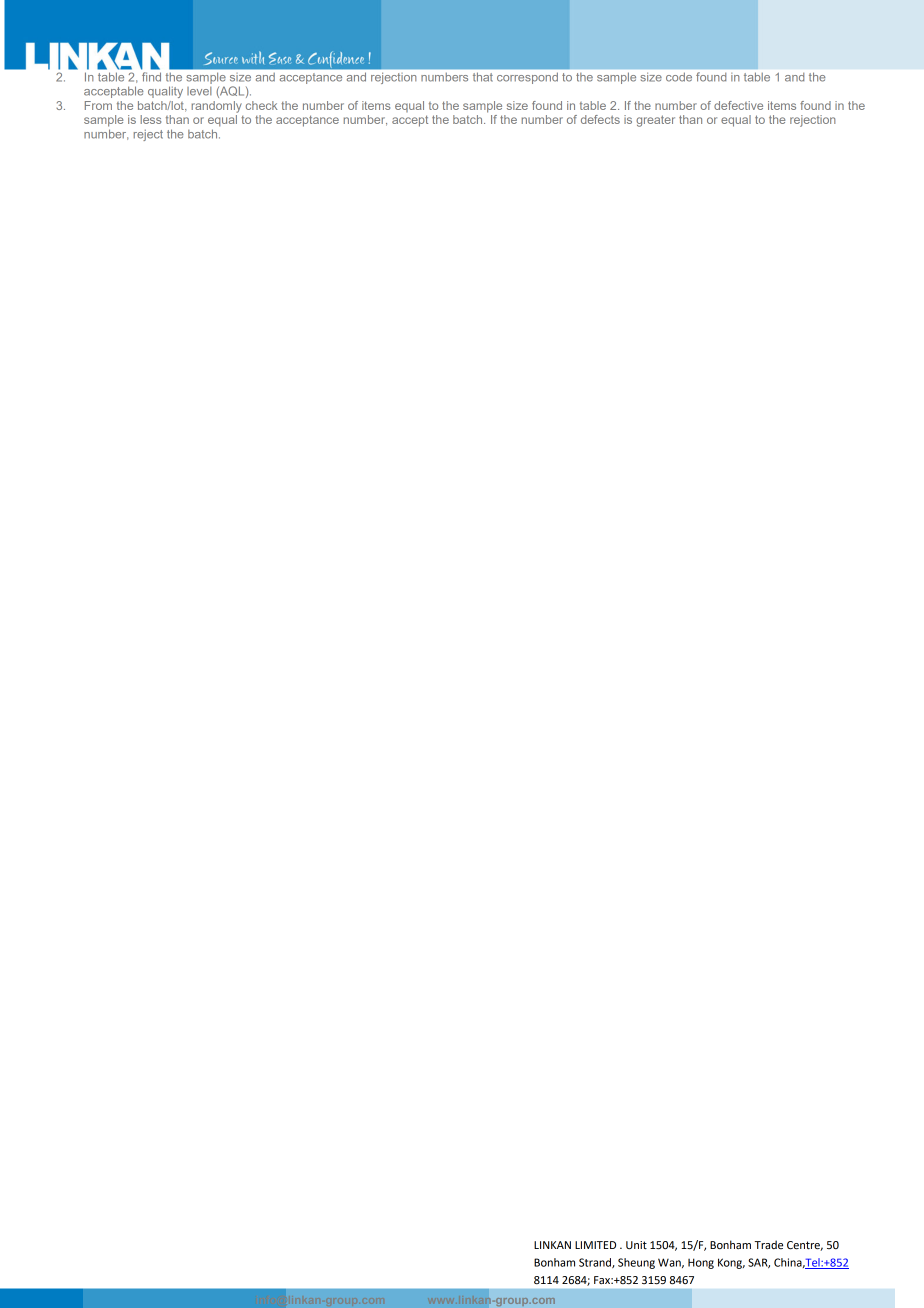 This screenshot has width=924, height=1308. I want to click on Hong, so click(701, 1263).
